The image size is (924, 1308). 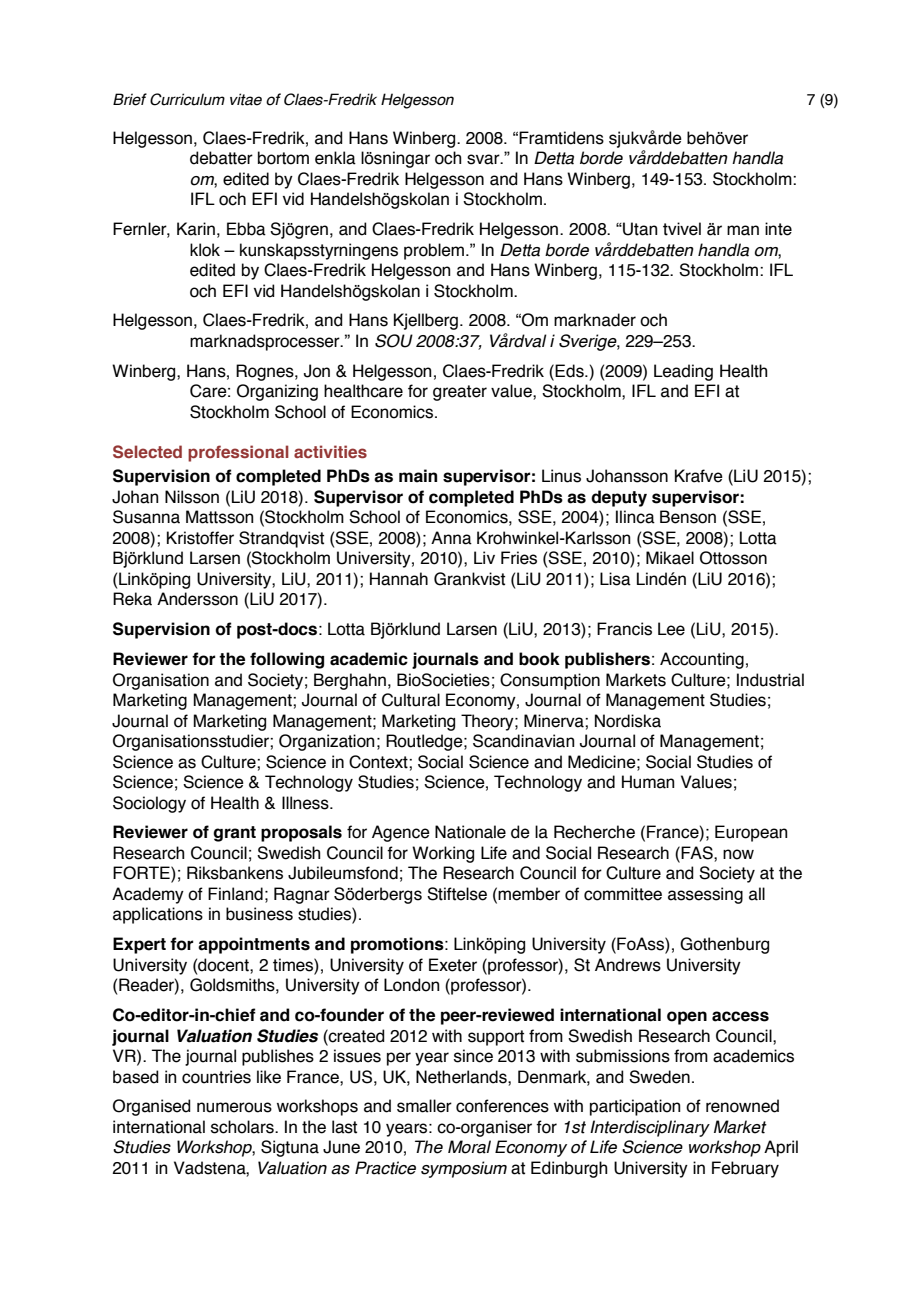 I want to click on Benson, so click(x=688, y=517).
